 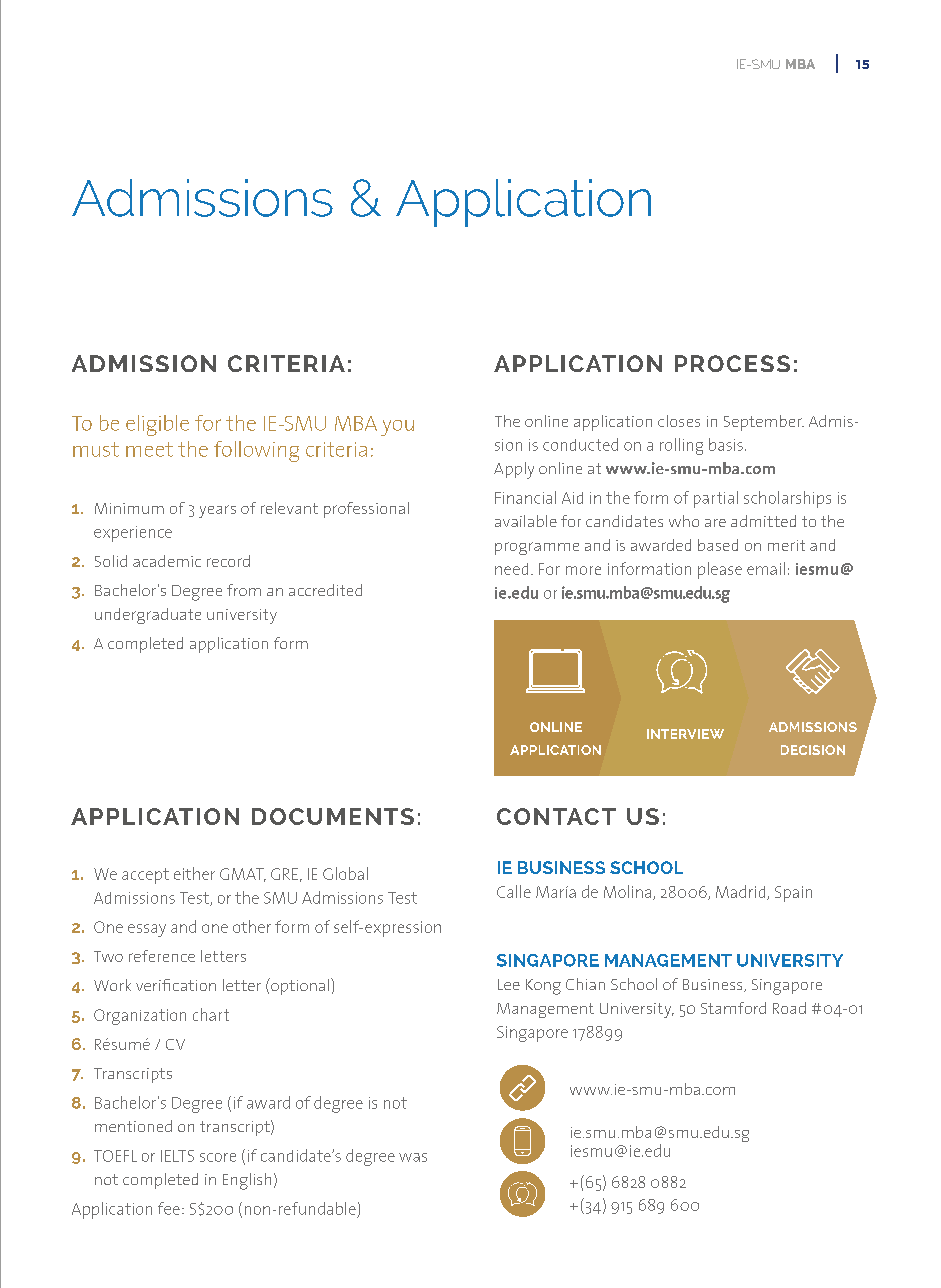 I want to click on PROCESS, so click(x=732, y=363).
